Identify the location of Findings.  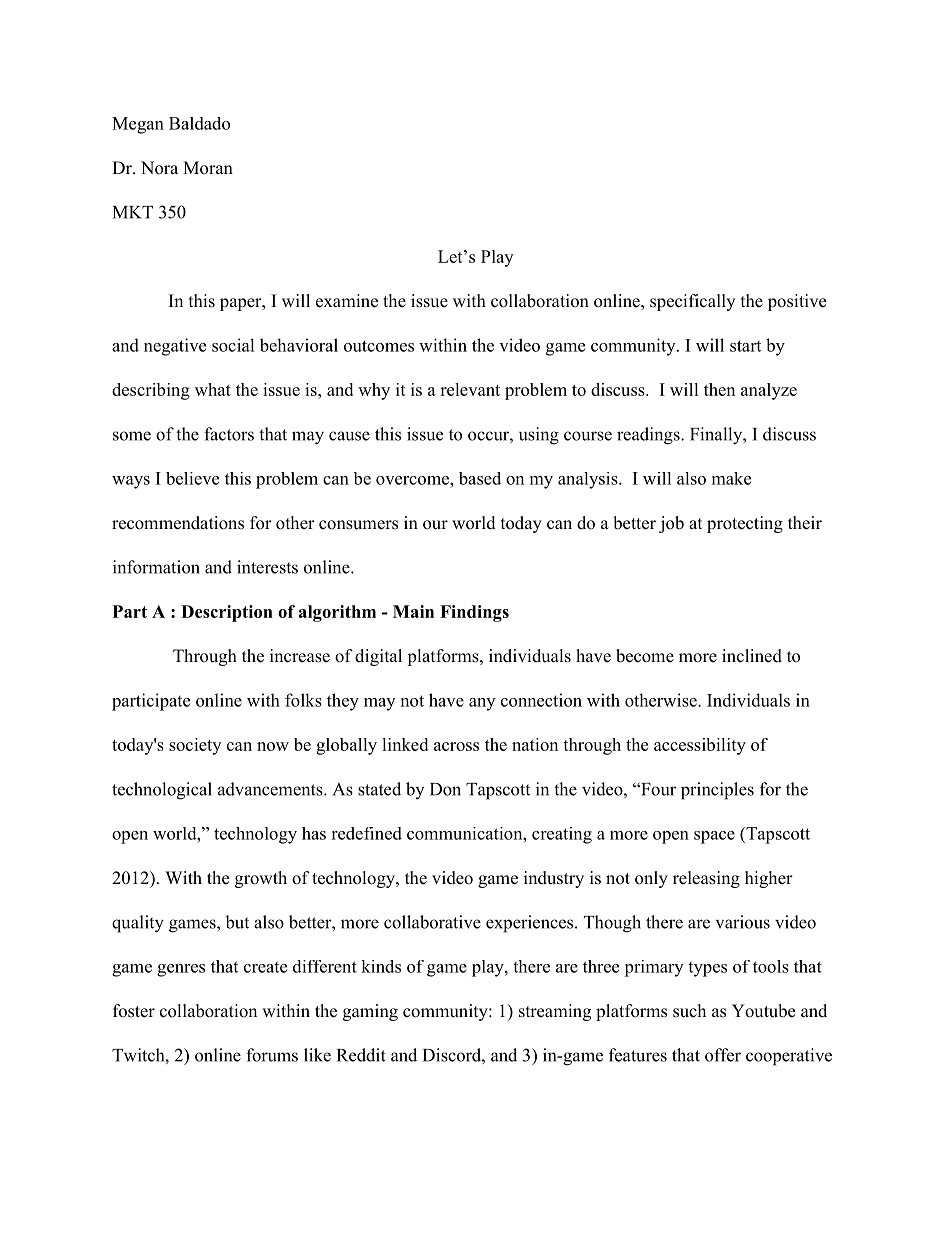
(474, 613).
